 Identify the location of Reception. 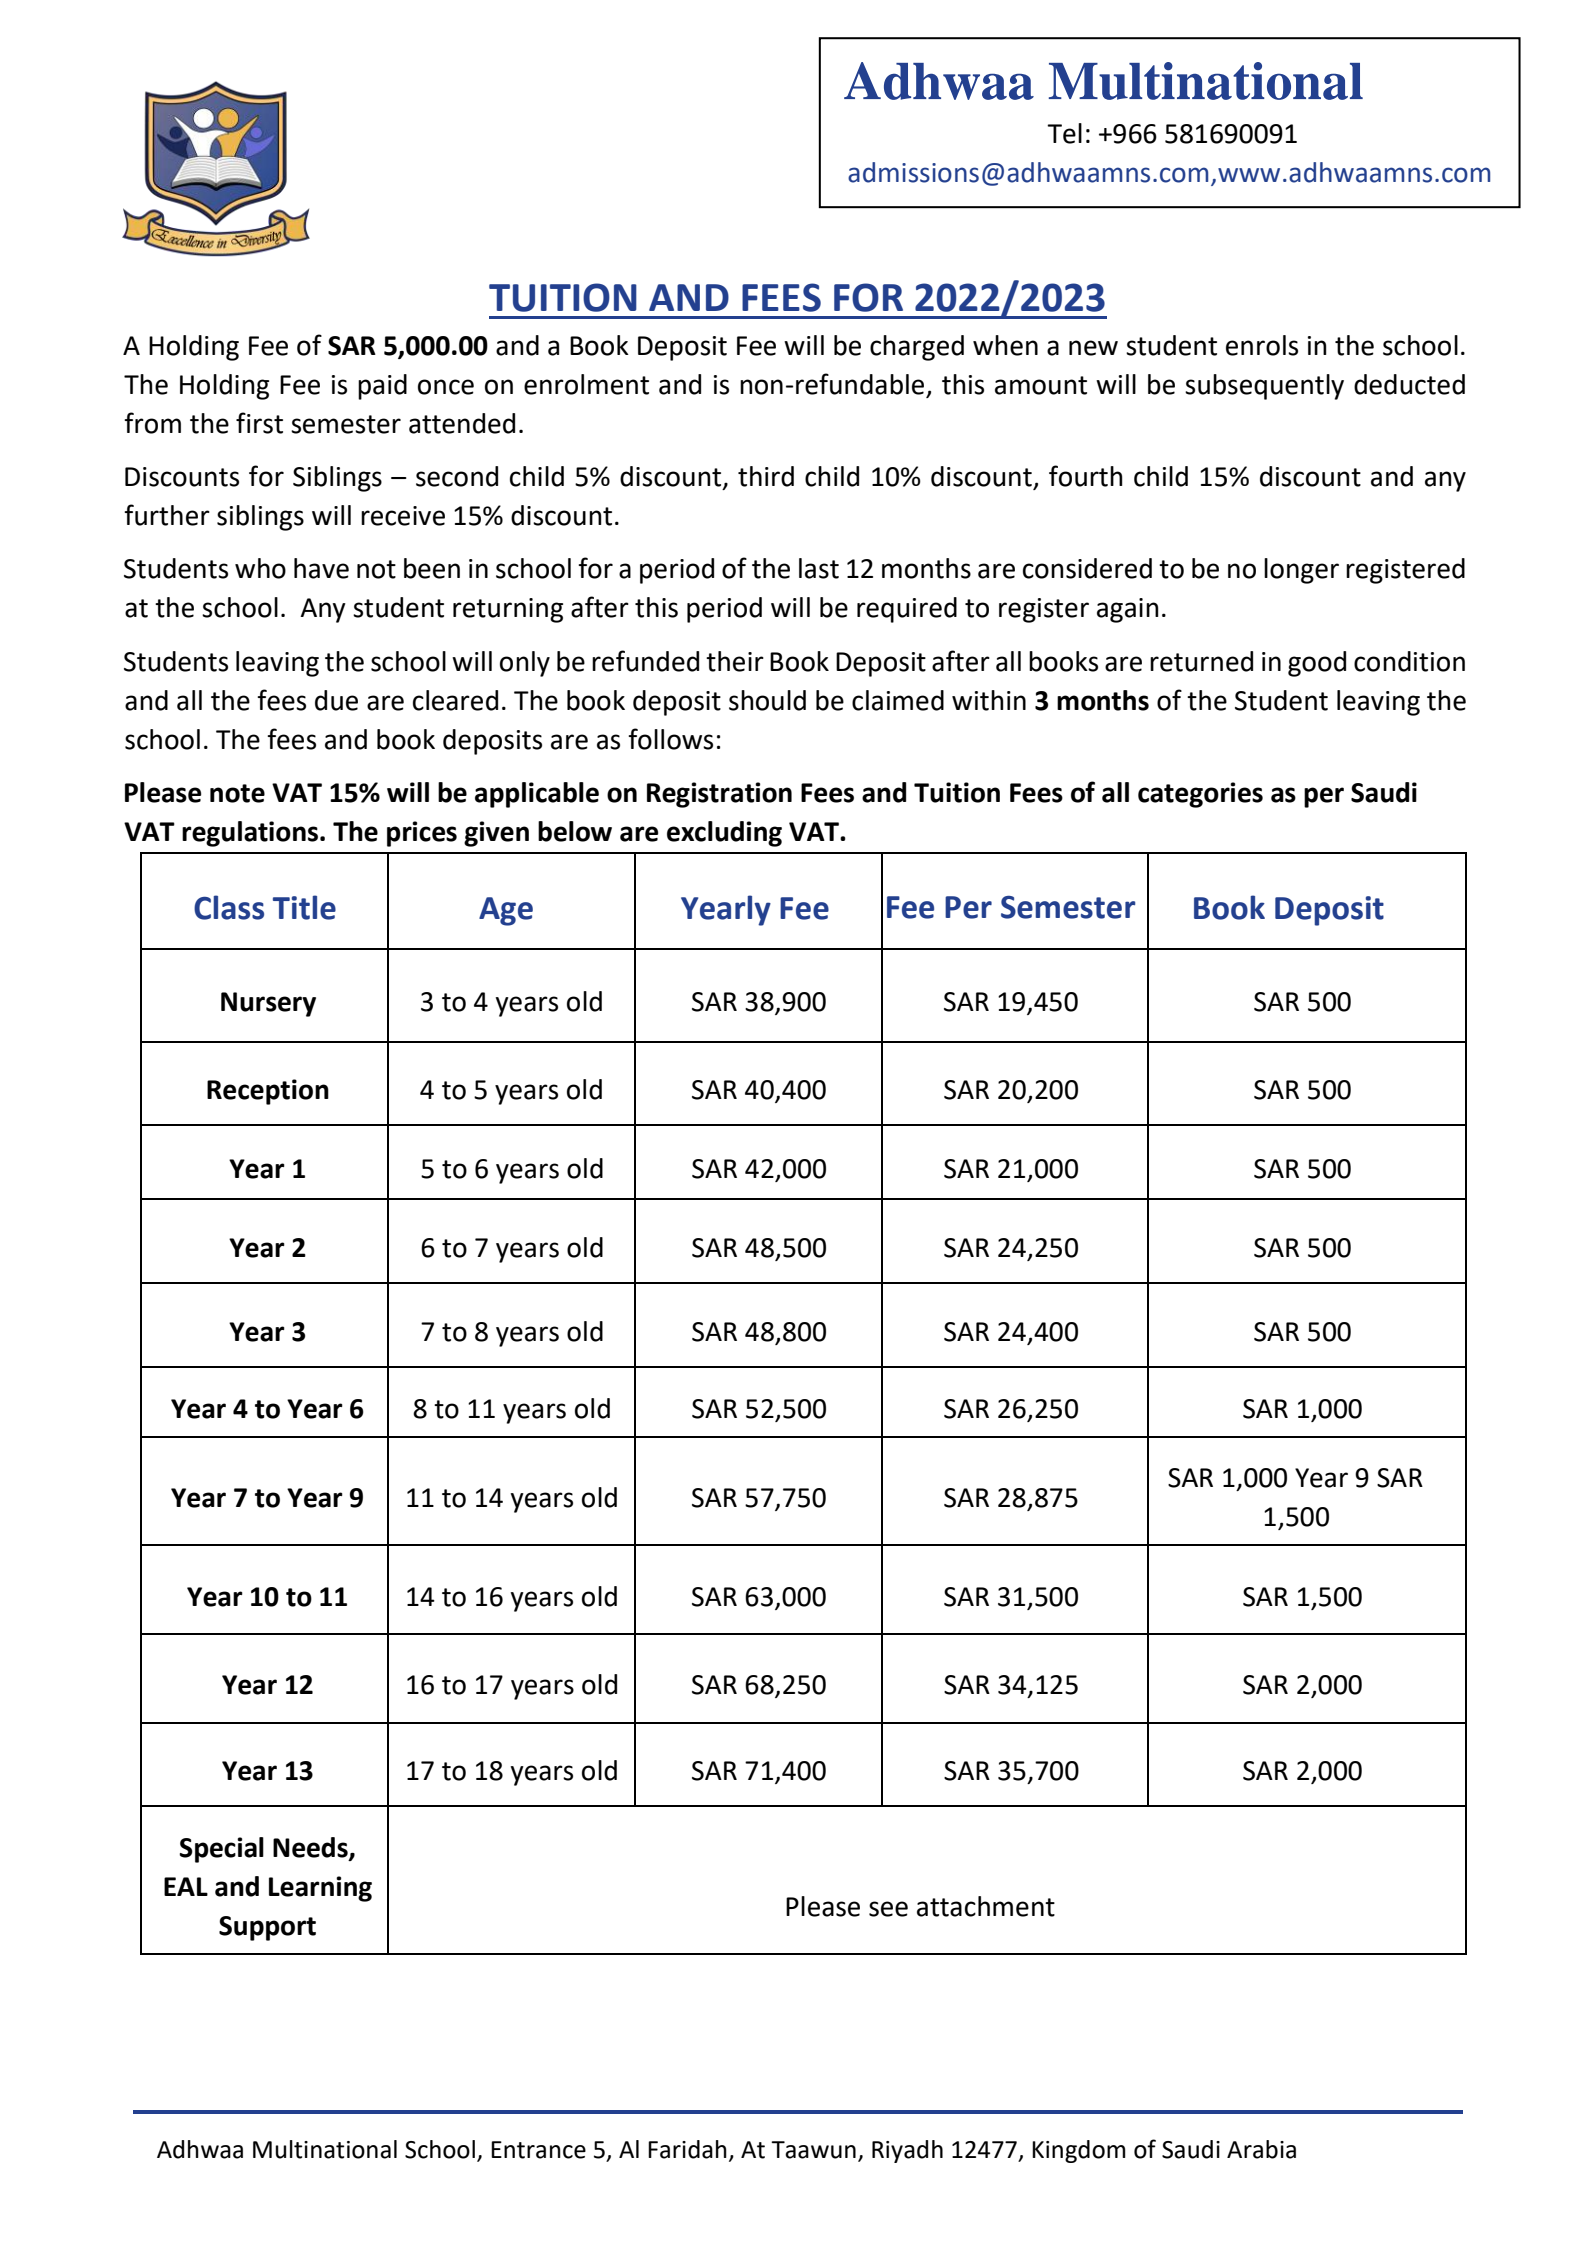
(268, 1092).
